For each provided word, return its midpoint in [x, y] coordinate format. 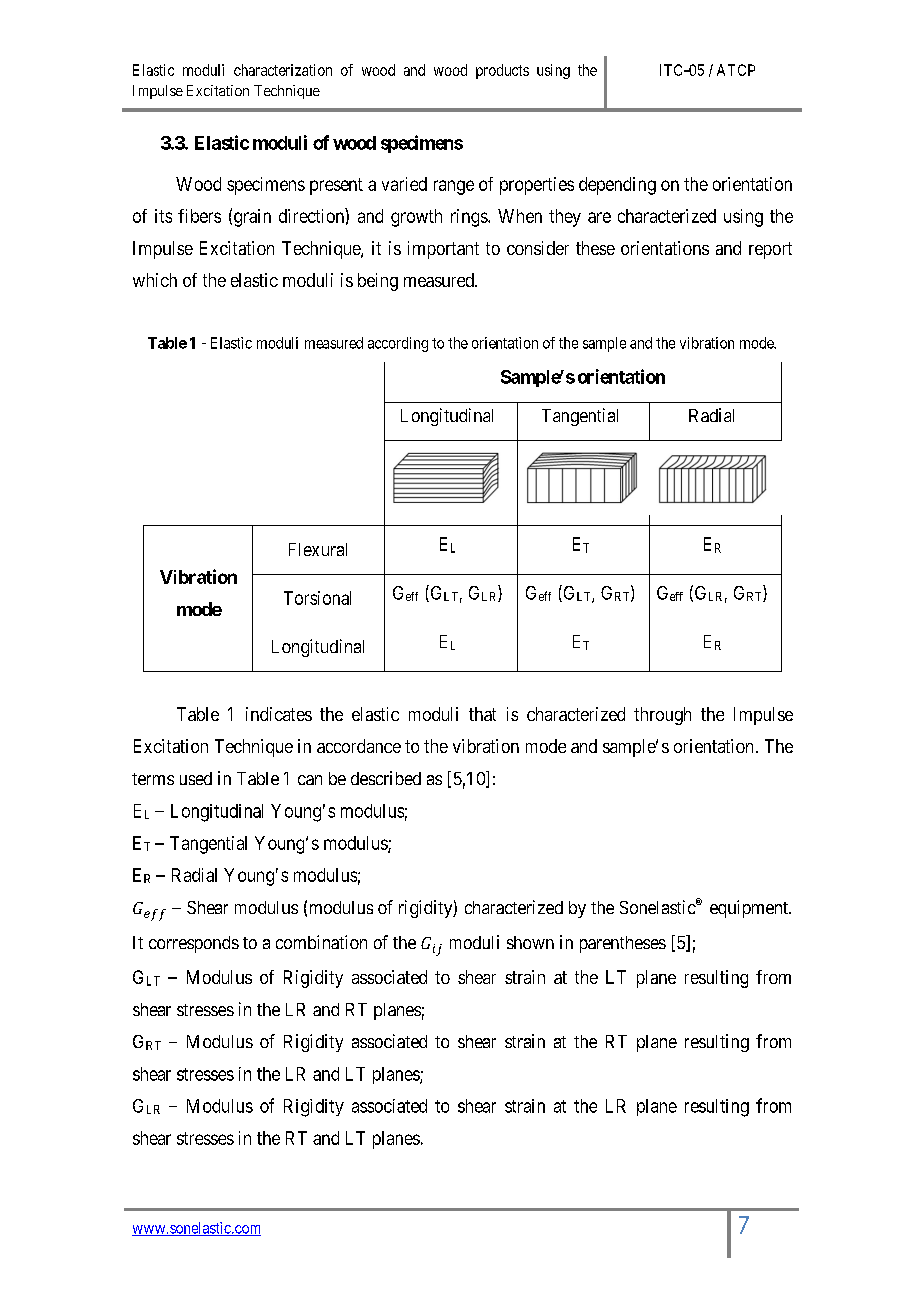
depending [617, 186]
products [502, 71]
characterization [283, 70]
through [662, 716]
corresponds [194, 944]
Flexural [318, 549]
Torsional [317, 598]
